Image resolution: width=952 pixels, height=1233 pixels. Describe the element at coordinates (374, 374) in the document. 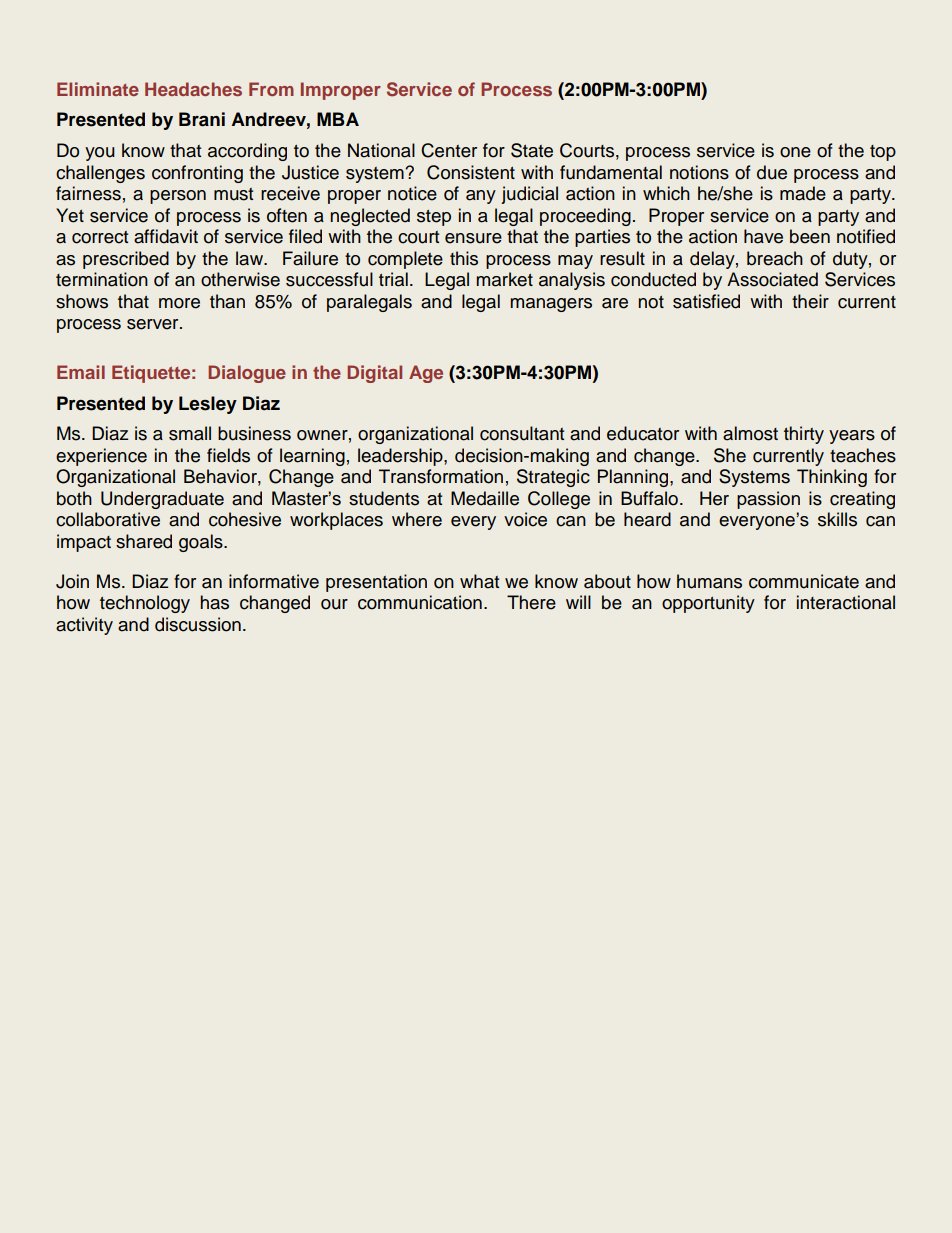

I see `Digital` at that location.
